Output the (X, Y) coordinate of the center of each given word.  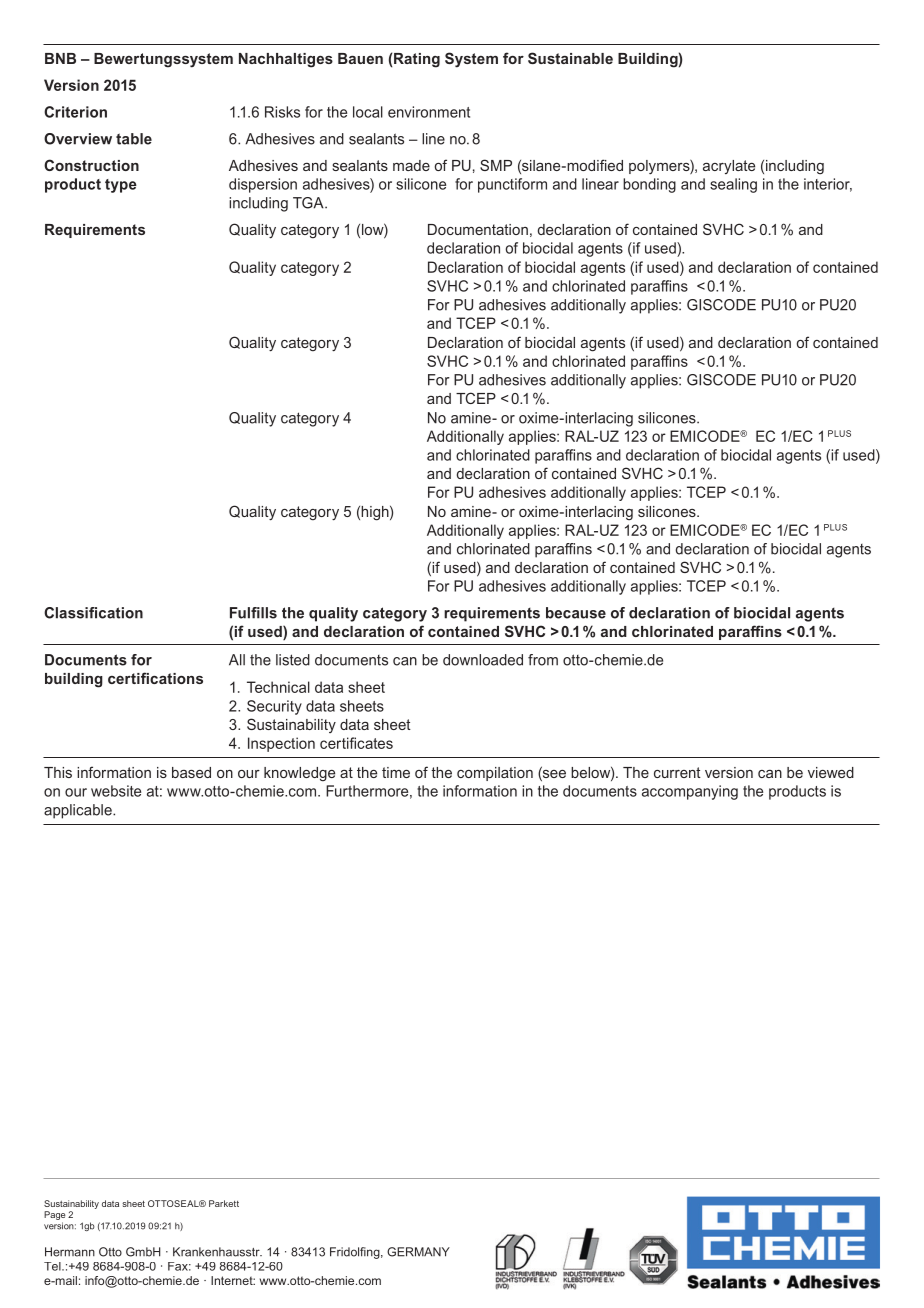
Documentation (478, 229)
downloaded (483, 660)
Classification (93, 613)
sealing (733, 185)
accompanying (690, 792)
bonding (649, 185)
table (134, 139)
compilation (495, 774)
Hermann (70, 1252)
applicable (79, 811)
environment (429, 112)
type (121, 186)
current (677, 772)
